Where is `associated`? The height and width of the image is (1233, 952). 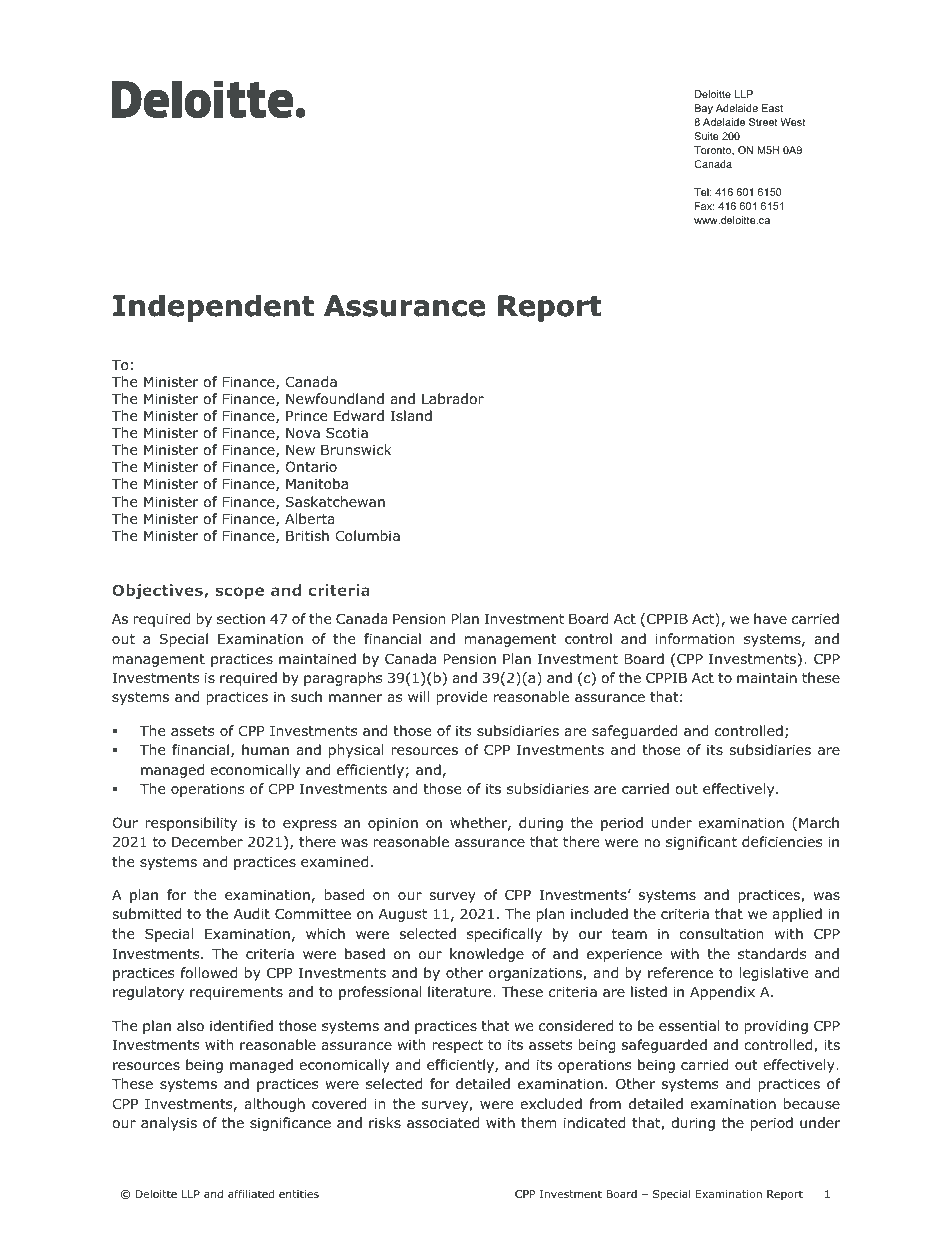 associated is located at coordinates (443, 1123).
